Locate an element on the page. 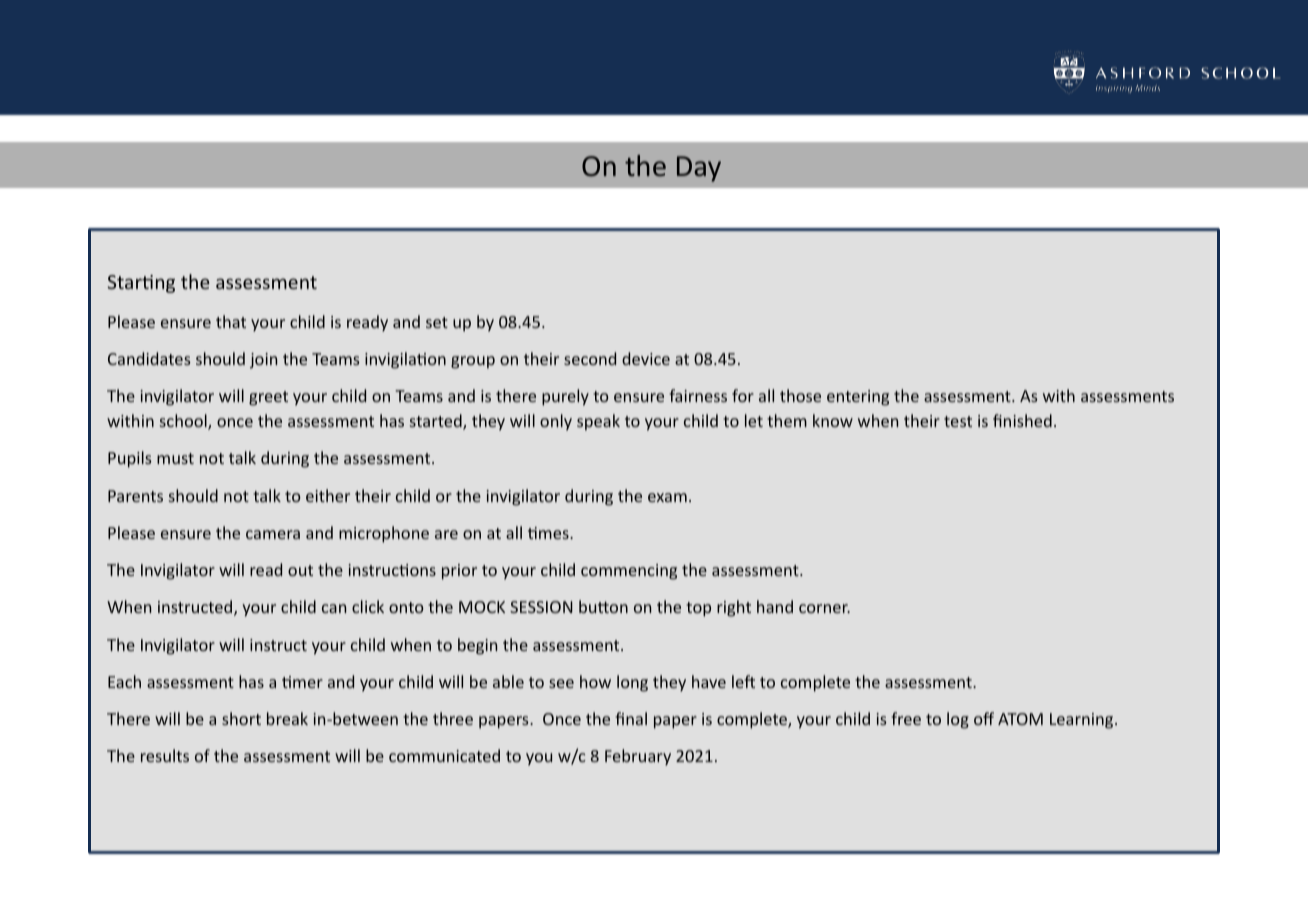  entering is located at coordinates (858, 398).
